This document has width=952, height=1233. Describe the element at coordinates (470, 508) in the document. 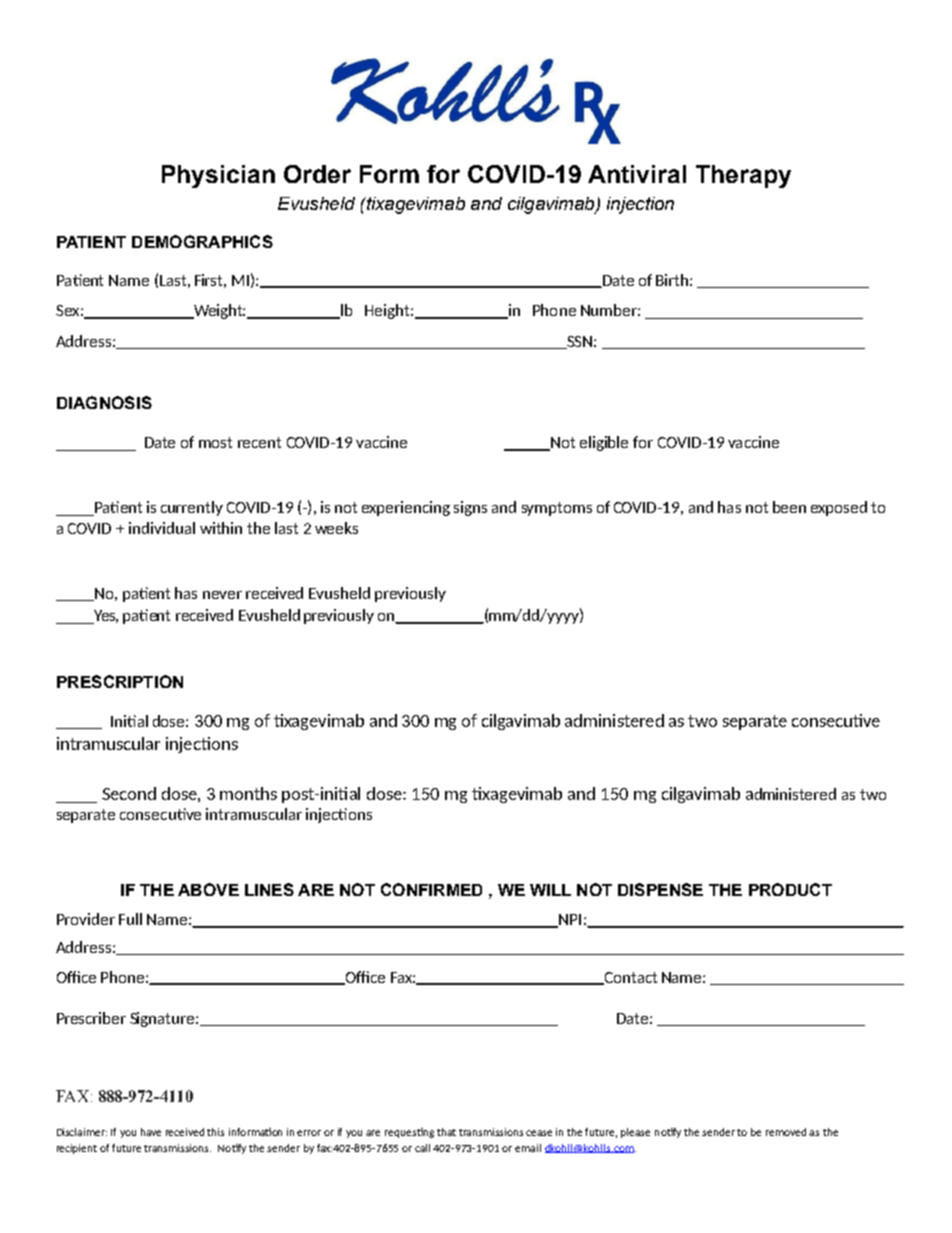

I see `signs` at that location.
